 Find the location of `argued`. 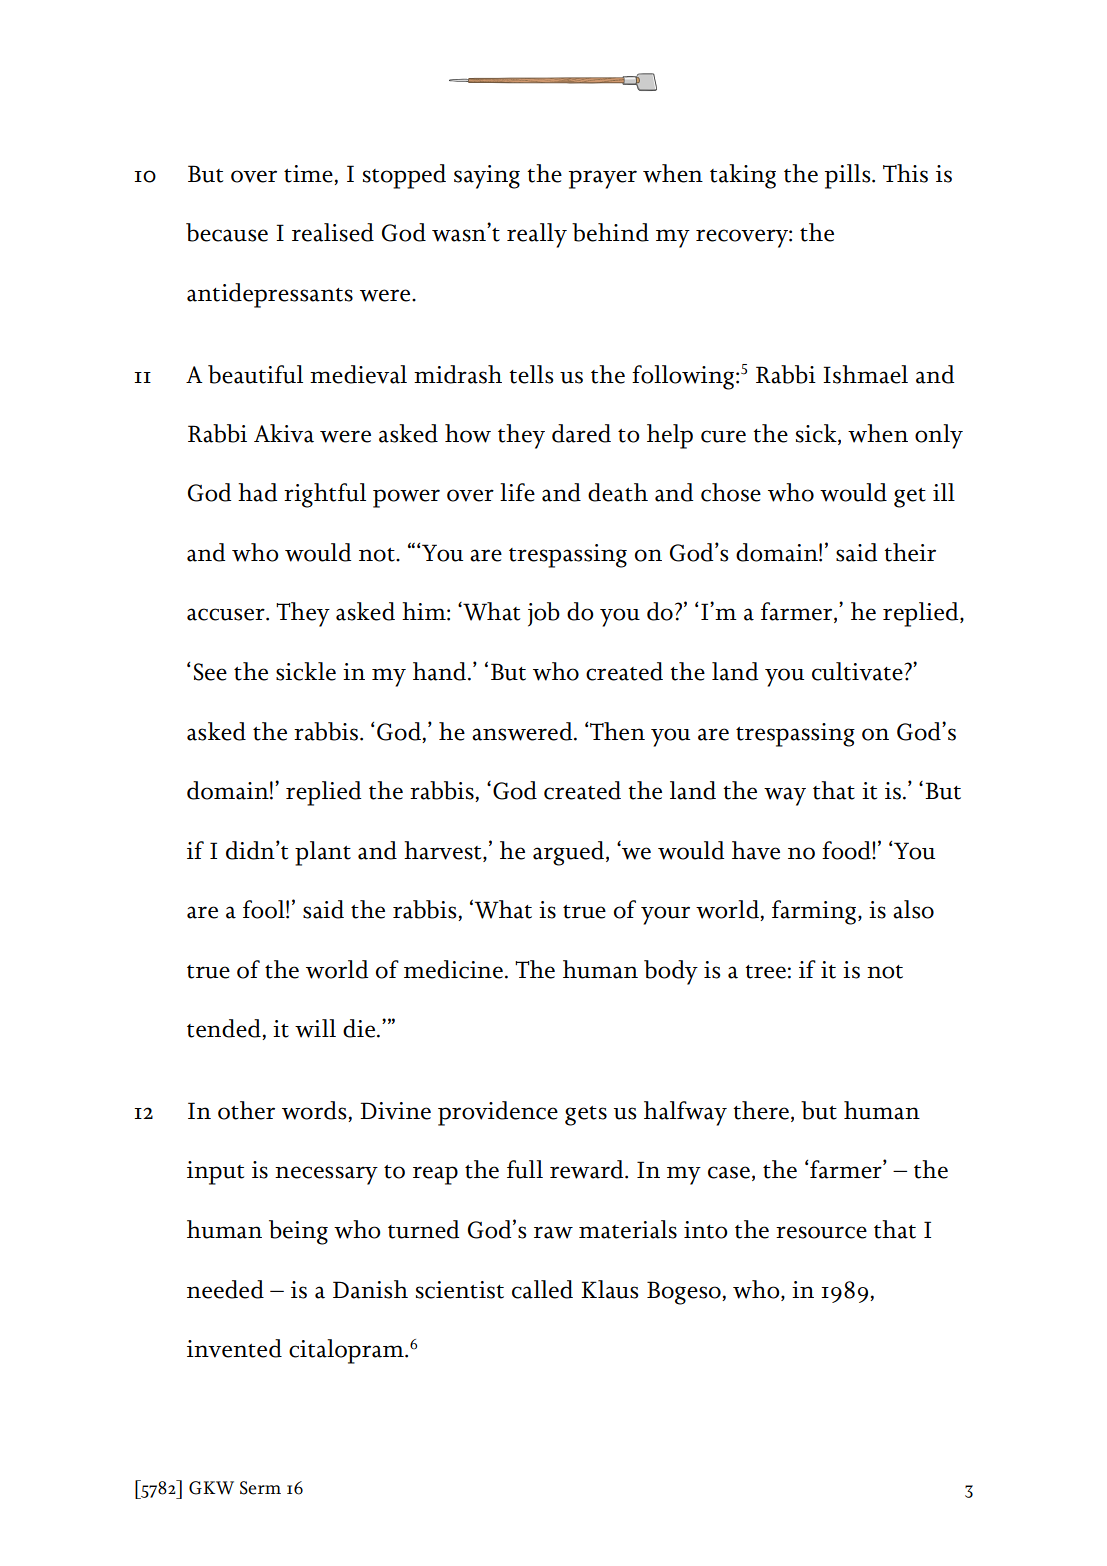

argued is located at coordinates (570, 853).
